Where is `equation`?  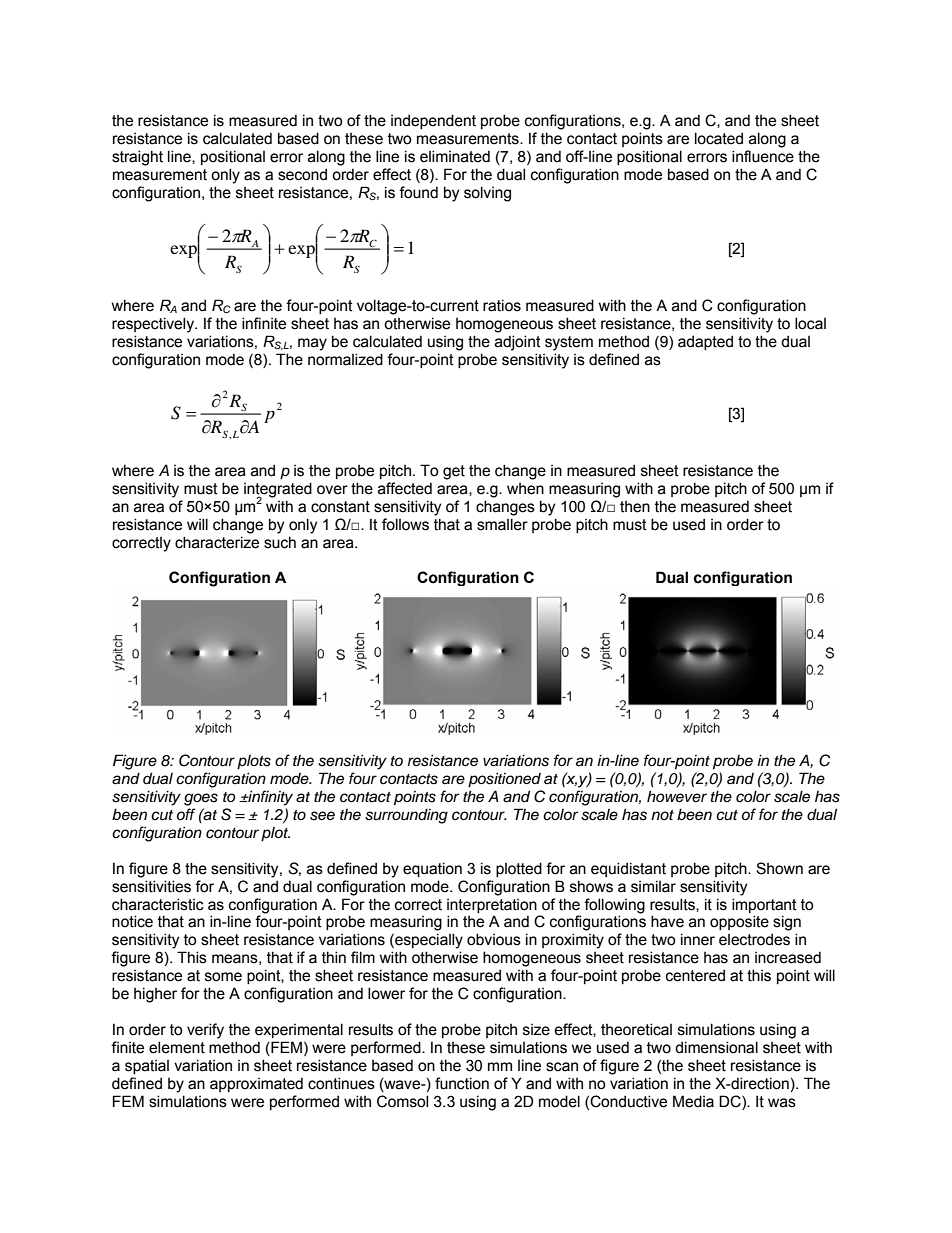 equation is located at coordinates (432, 869).
